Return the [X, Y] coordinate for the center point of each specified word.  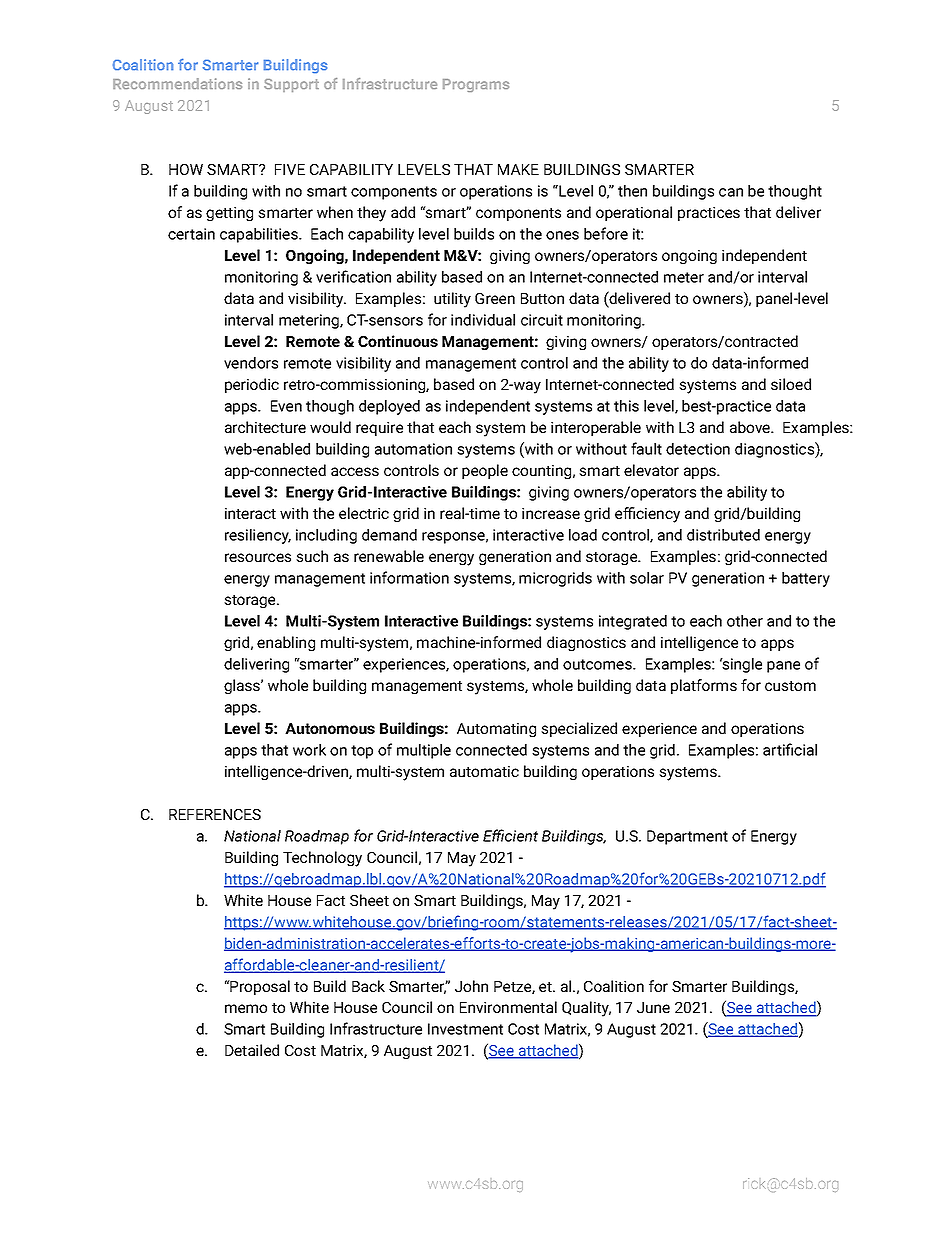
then [632, 191]
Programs [476, 85]
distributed [723, 535]
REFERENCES [215, 814]
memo [246, 1008]
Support [291, 85]
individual [483, 320]
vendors [251, 363]
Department [687, 837]
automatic [484, 771]
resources [258, 557]
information [409, 577]
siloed [791, 384]
